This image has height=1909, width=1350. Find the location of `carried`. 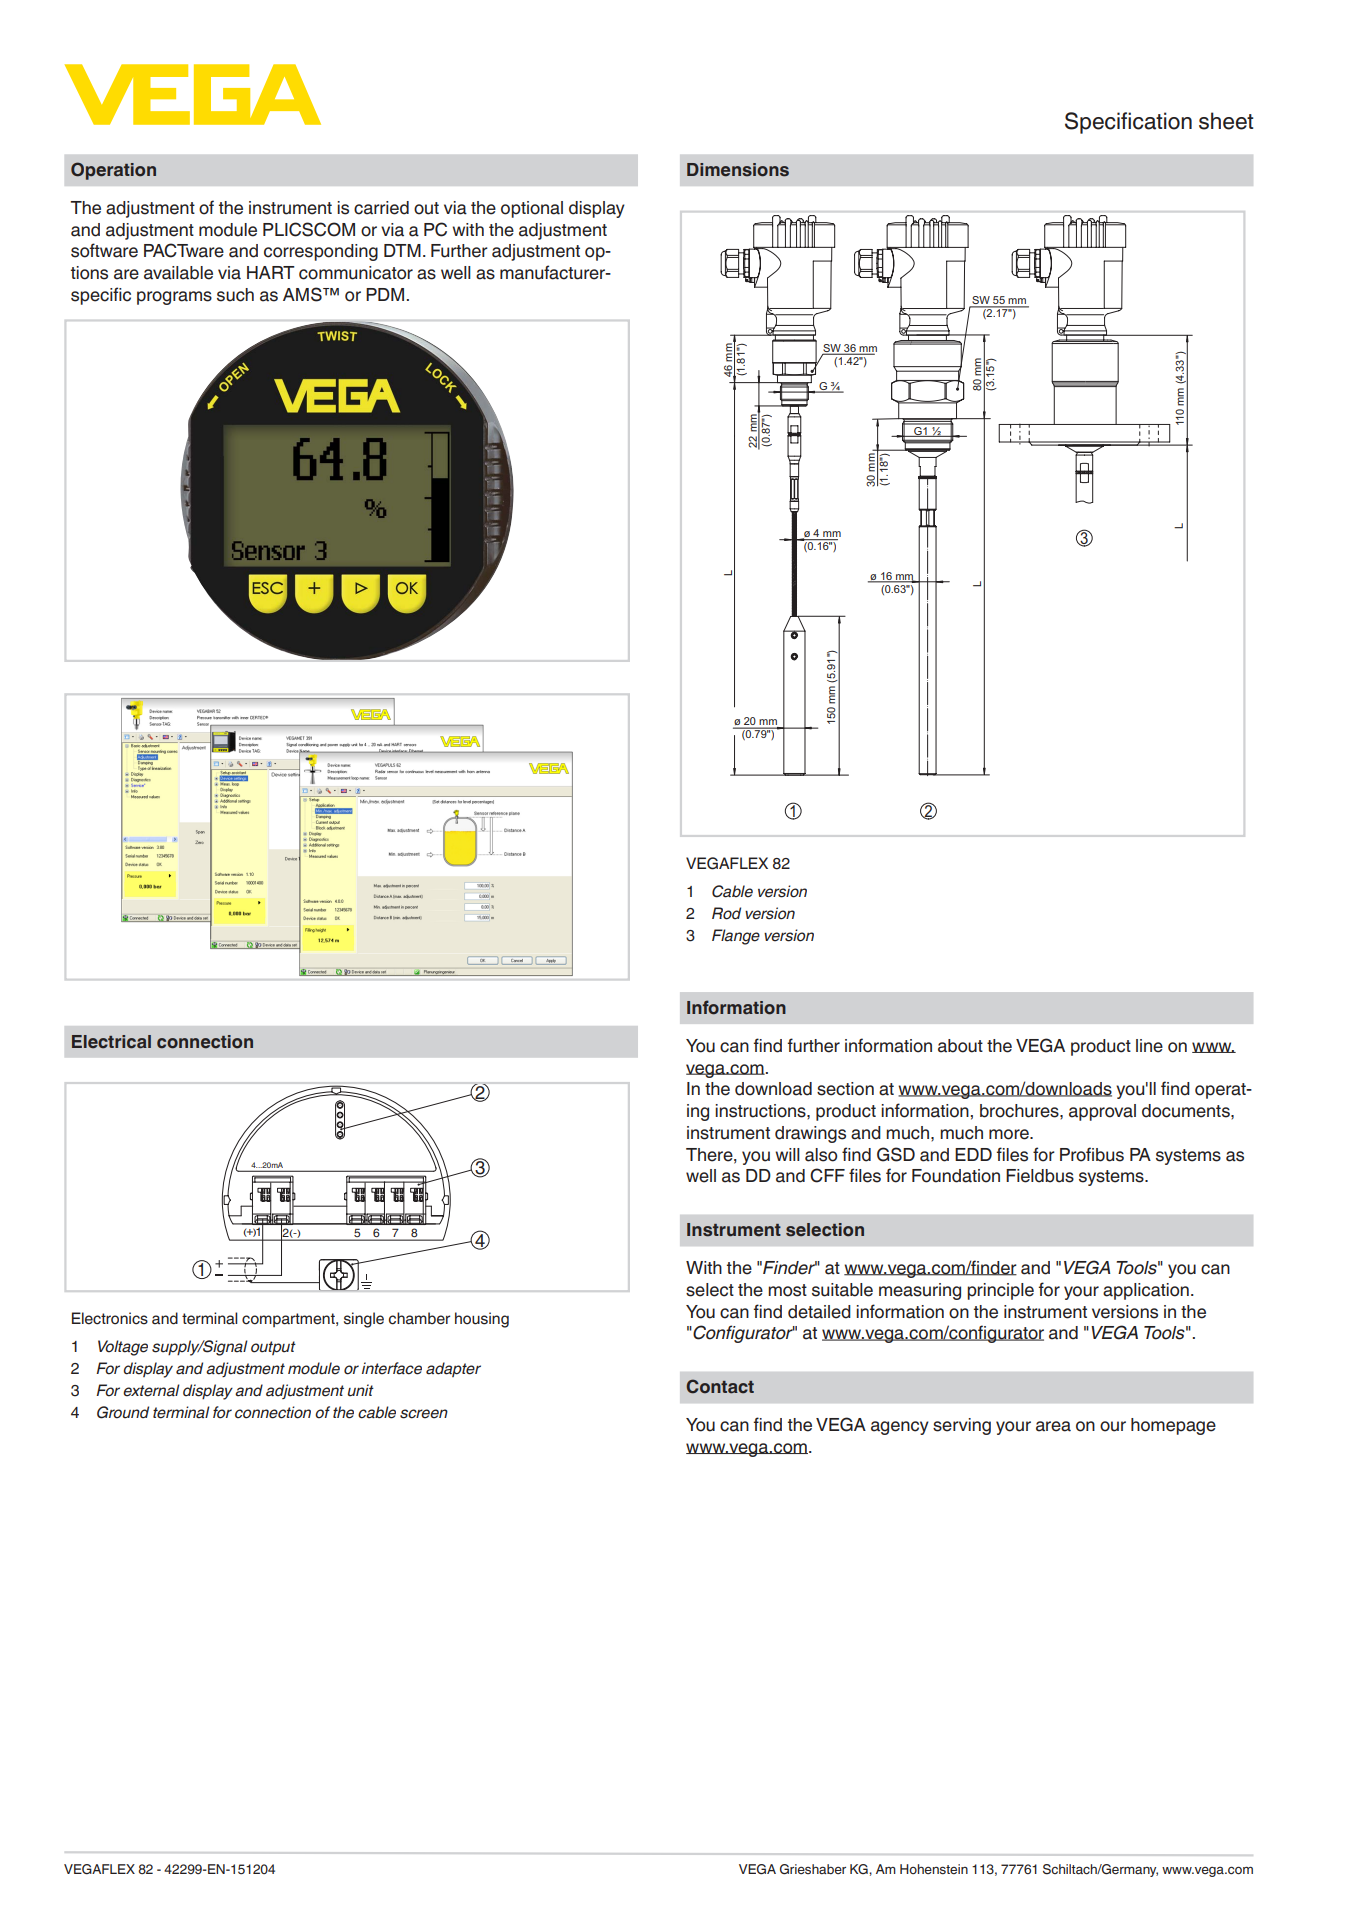

carried is located at coordinates (381, 208).
